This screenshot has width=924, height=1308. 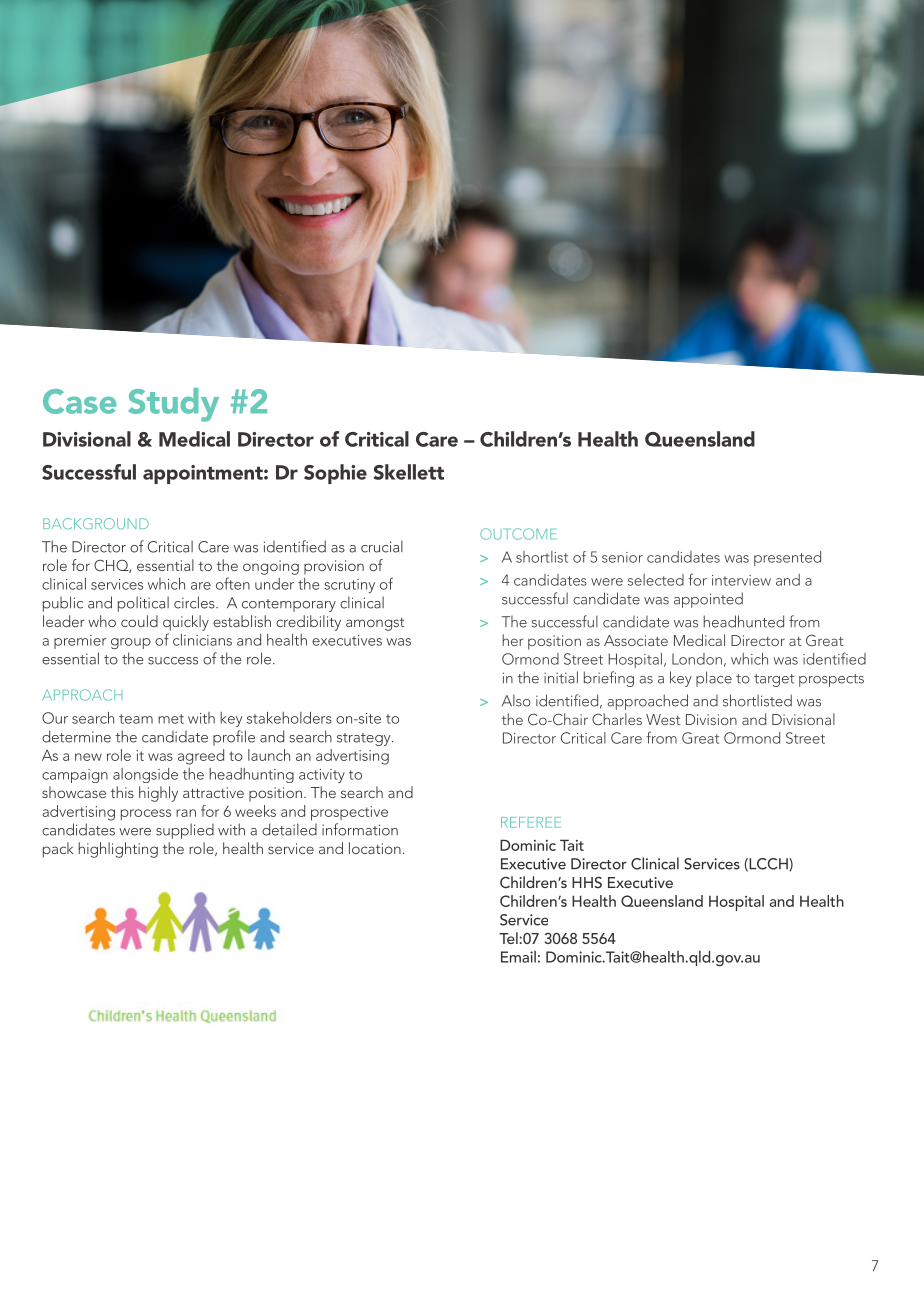 I want to click on Sophie, so click(x=335, y=474).
